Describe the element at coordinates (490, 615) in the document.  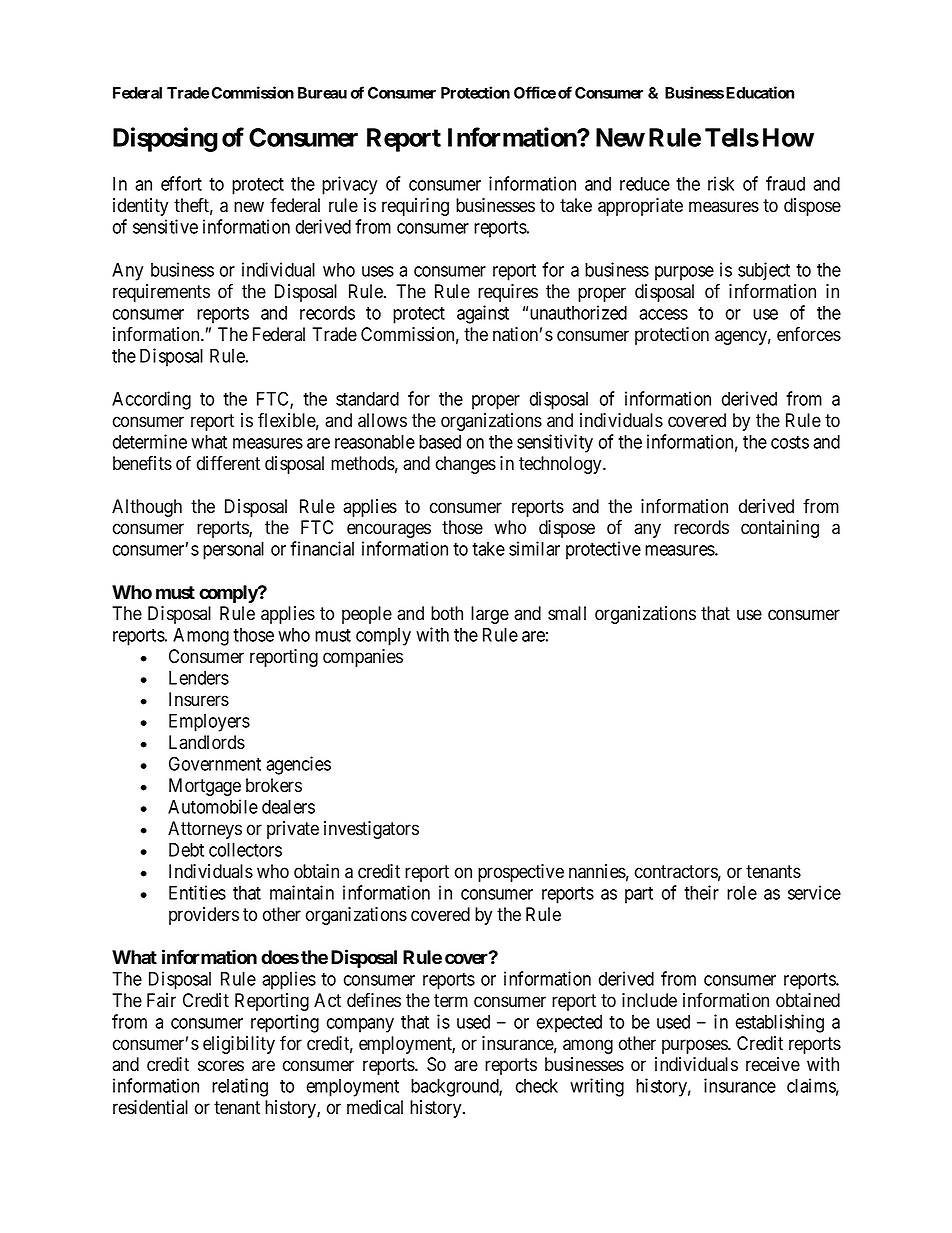
I see `large` at that location.
